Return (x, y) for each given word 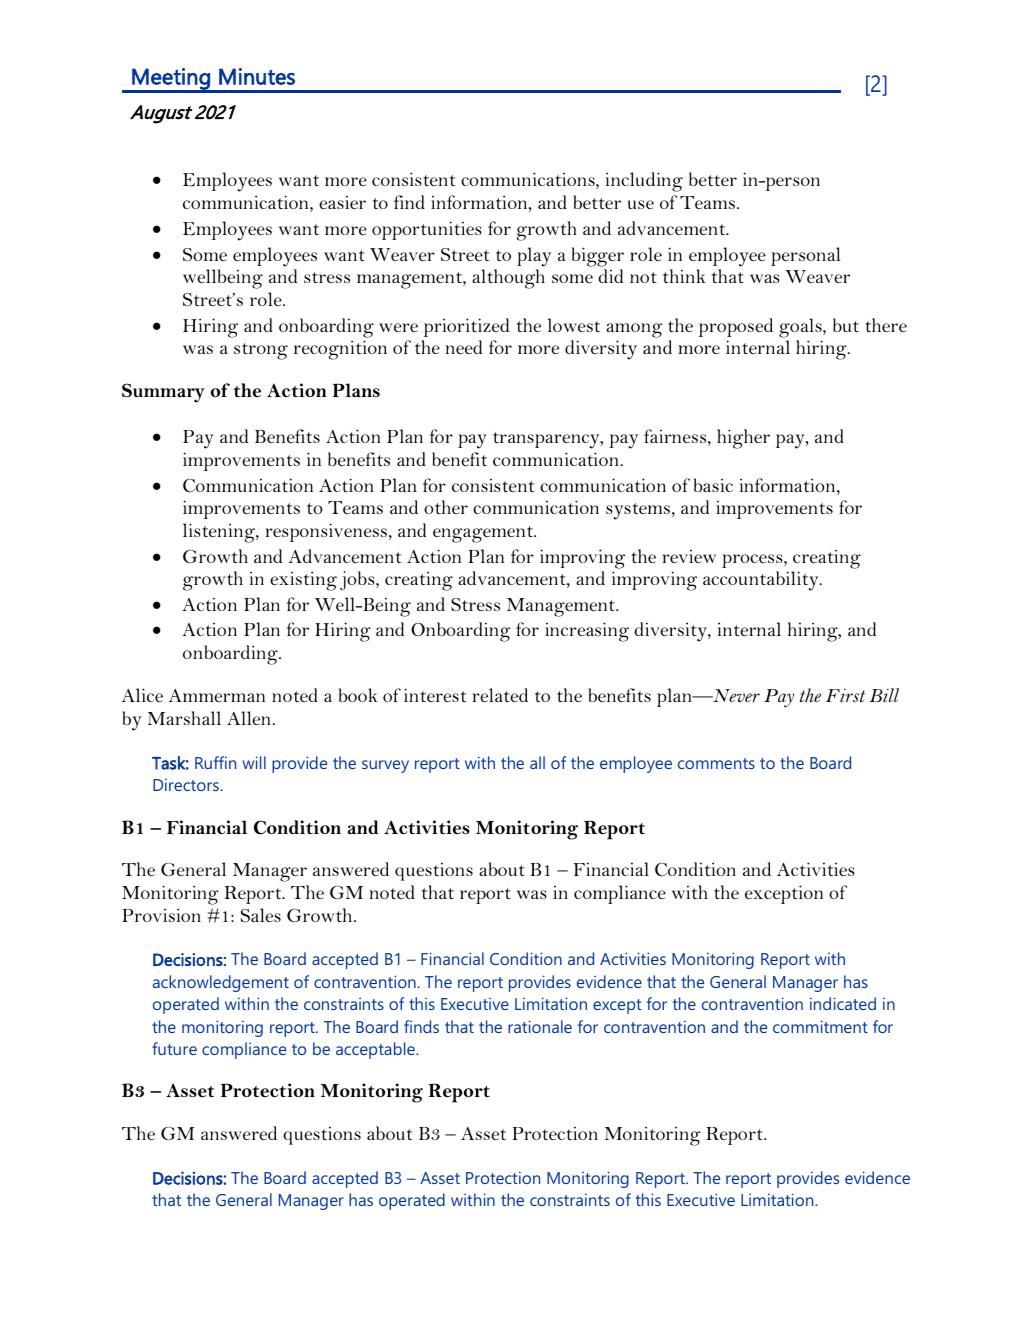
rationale (540, 1026)
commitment (820, 1026)
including (644, 182)
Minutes (257, 76)
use (641, 204)
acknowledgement (221, 983)
